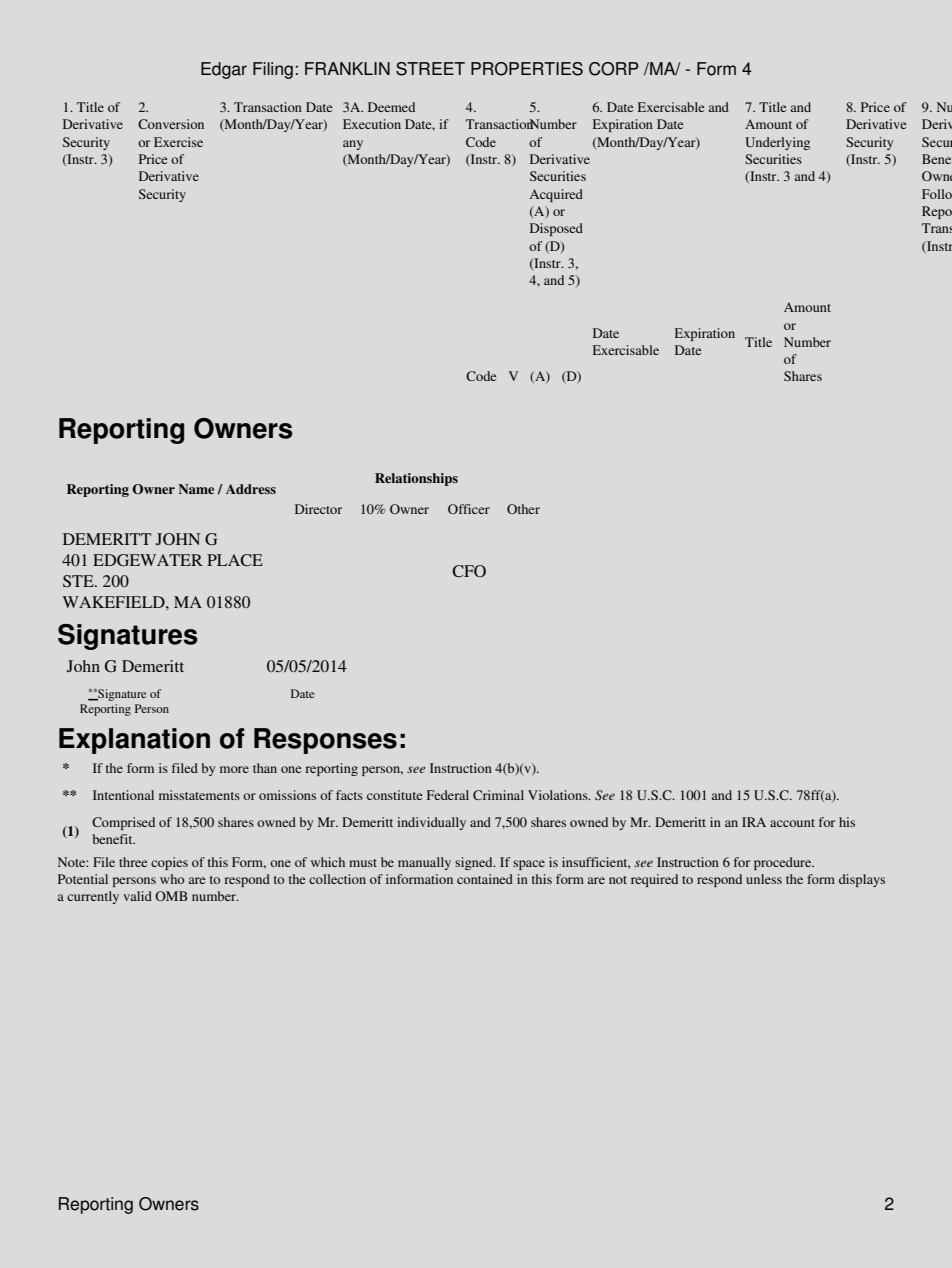  Describe the element at coordinates (792, 823) in the image. I see `account` at that location.
